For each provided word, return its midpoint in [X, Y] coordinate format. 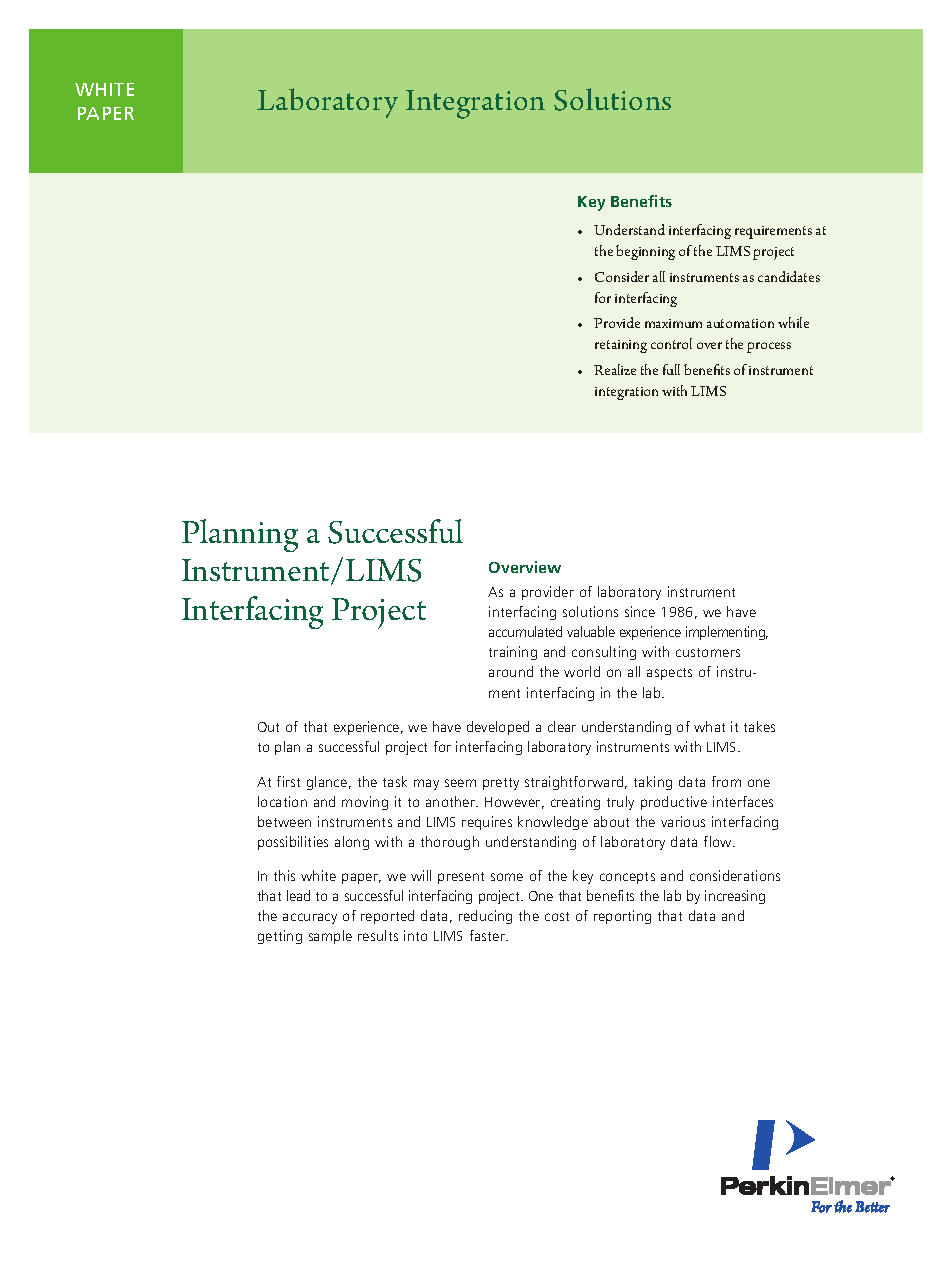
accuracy [310, 918]
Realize [615, 369]
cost [557, 916]
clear [562, 726]
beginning [645, 252]
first [288, 781]
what [709, 726]
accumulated [525, 631]
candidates [789, 276]
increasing [735, 897]
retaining [621, 346]
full [671, 369]
